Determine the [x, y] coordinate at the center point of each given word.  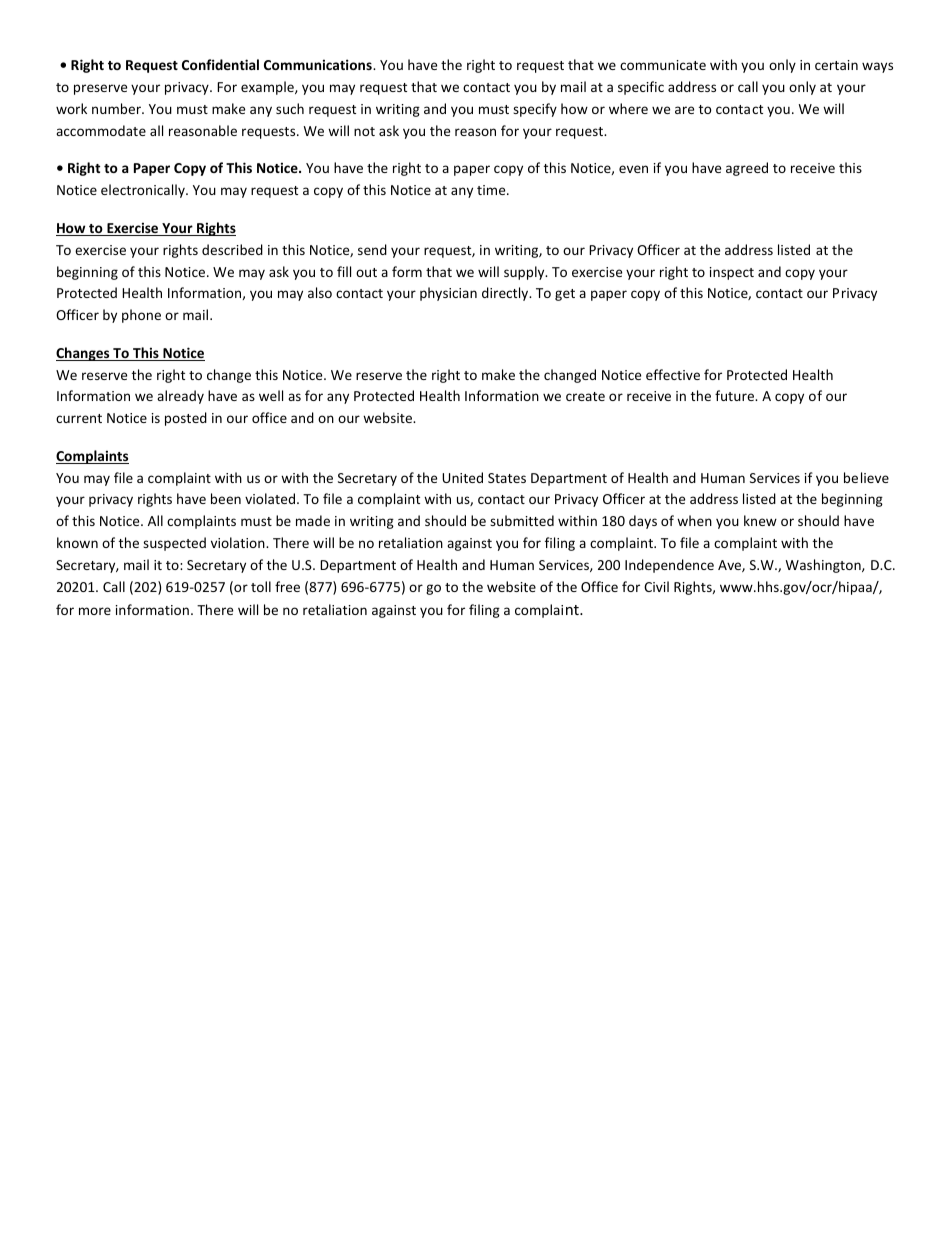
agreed [747, 169]
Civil [656, 586]
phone [141, 316]
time [492, 190]
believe [866, 477]
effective [673, 374]
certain [836, 65]
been [226, 498]
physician [448, 294]
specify [535, 110]
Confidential [220, 64]
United [462, 477]
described [232, 249]
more [95, 611]
